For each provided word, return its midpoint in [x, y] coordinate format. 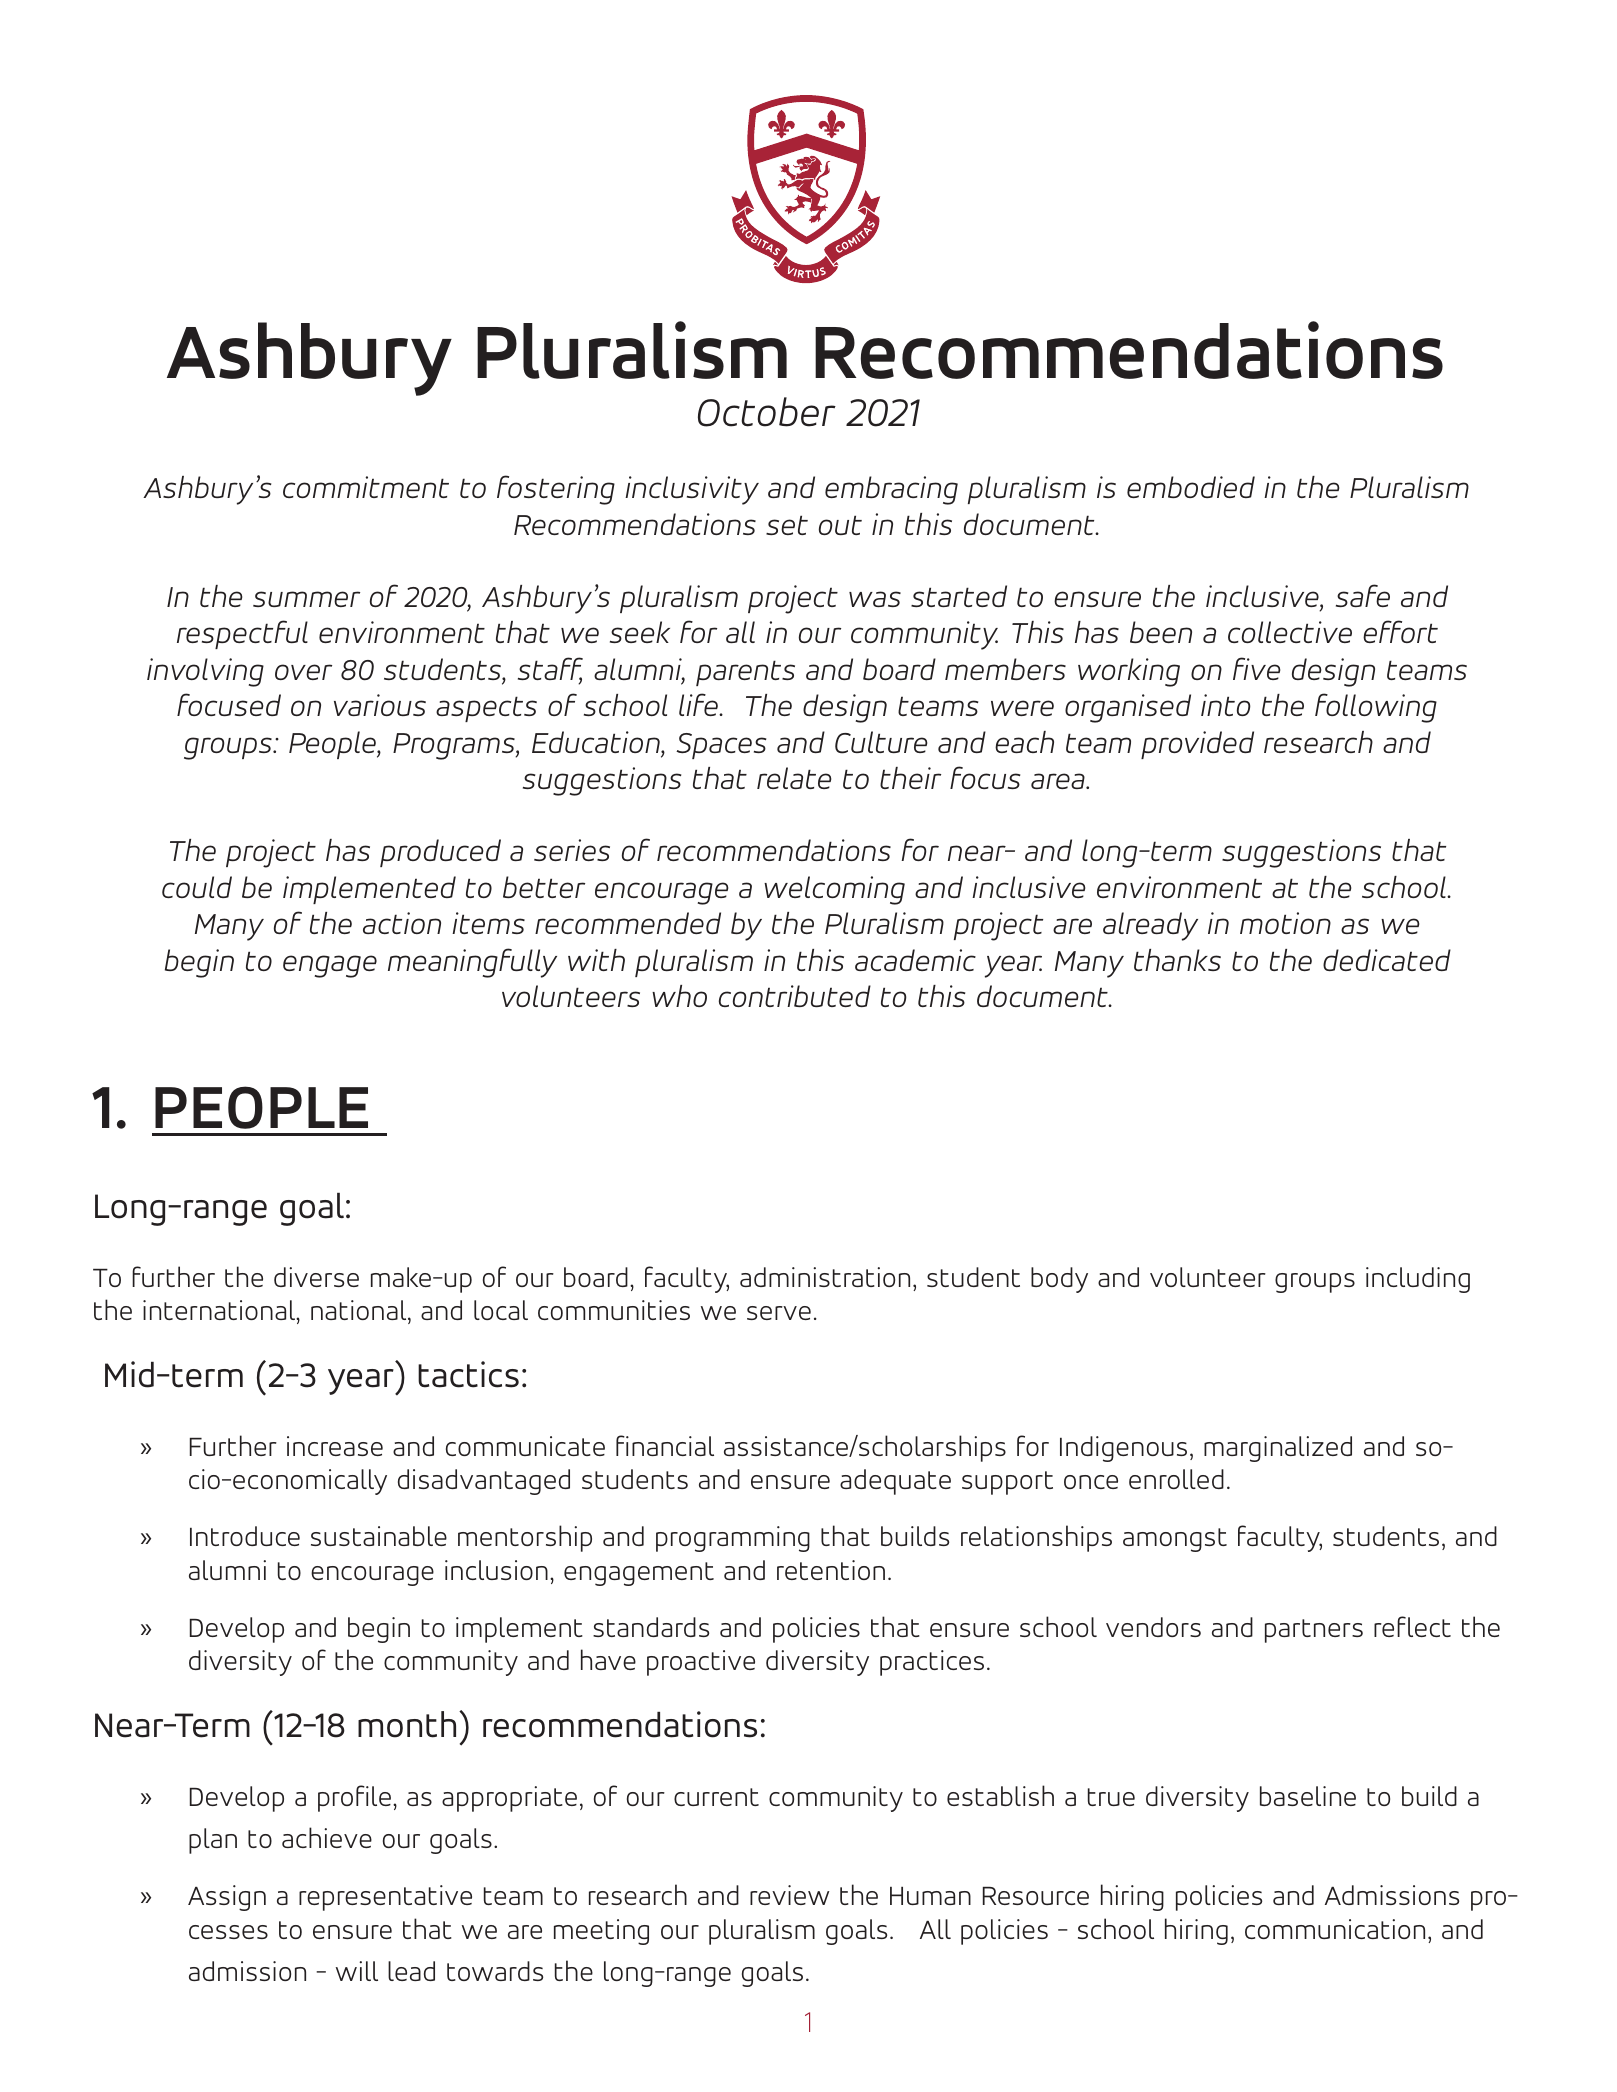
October [767, 412]
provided [1197, 745]
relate [794, 778]
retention [831, 1570]
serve [779, 1313]
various [380, 705]
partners [1314, 1631]
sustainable [379, 1536]
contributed [795, 996]
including [1418, 1280]
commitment [366, 487]
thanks [1177, 960]
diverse [316, 1277]
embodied [1191, 487]
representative [385, 1898]
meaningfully [472, 963]
